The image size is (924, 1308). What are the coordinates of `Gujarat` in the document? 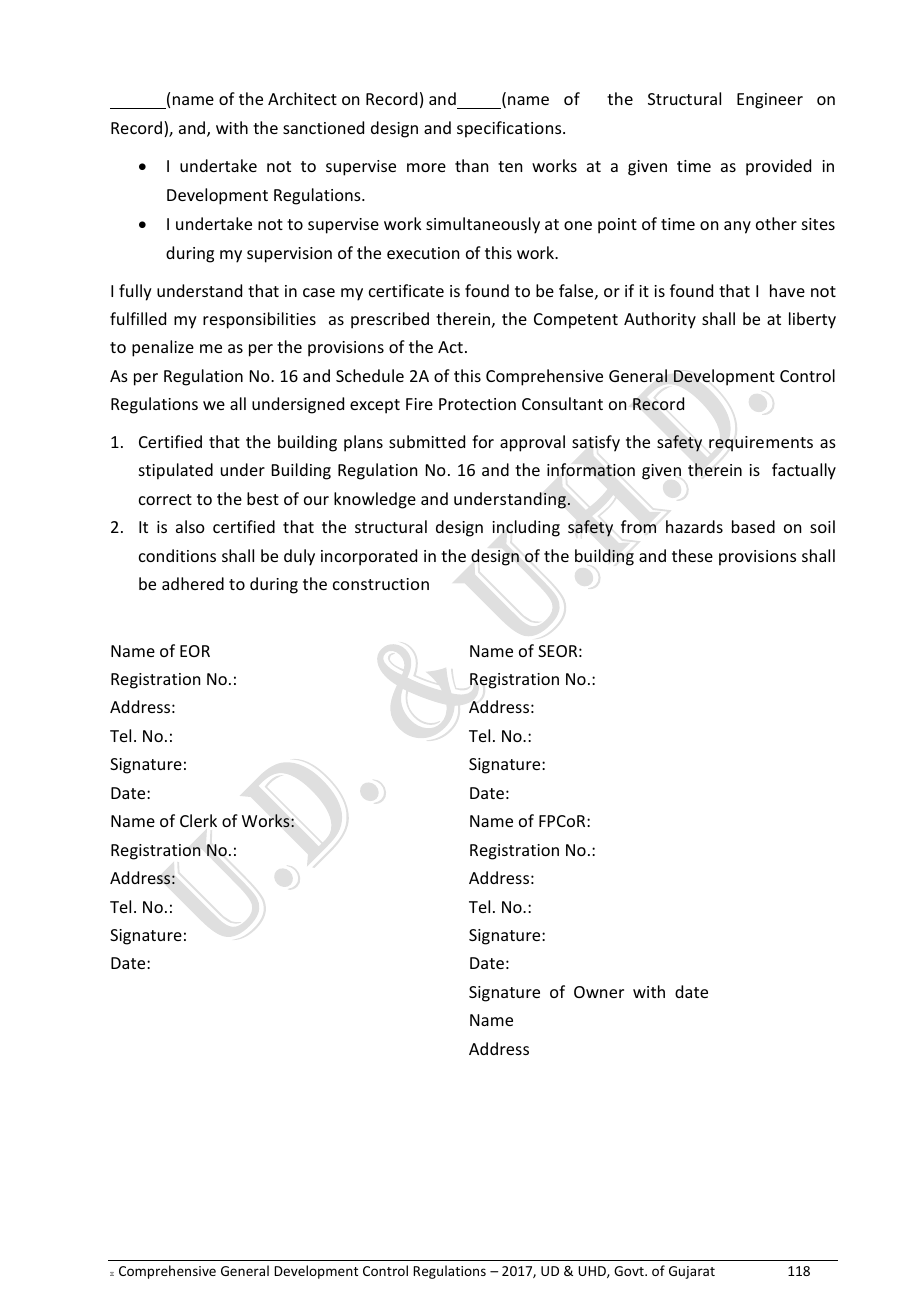 It's located at (692, 1272).
